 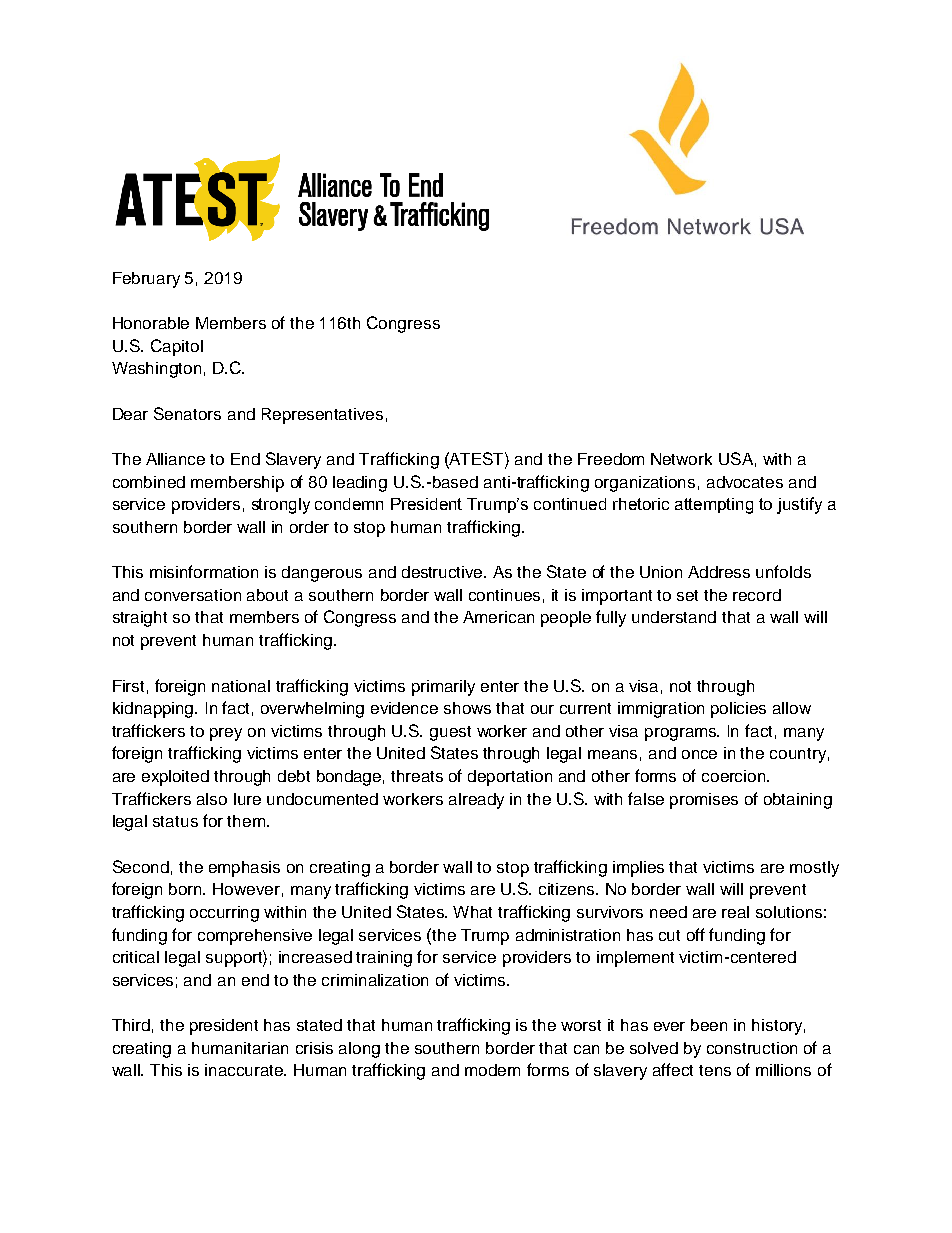 What do you see at coordinates (245, 1070) in the page?
I see `inaccurate` at bounding box center [245, 1070].
